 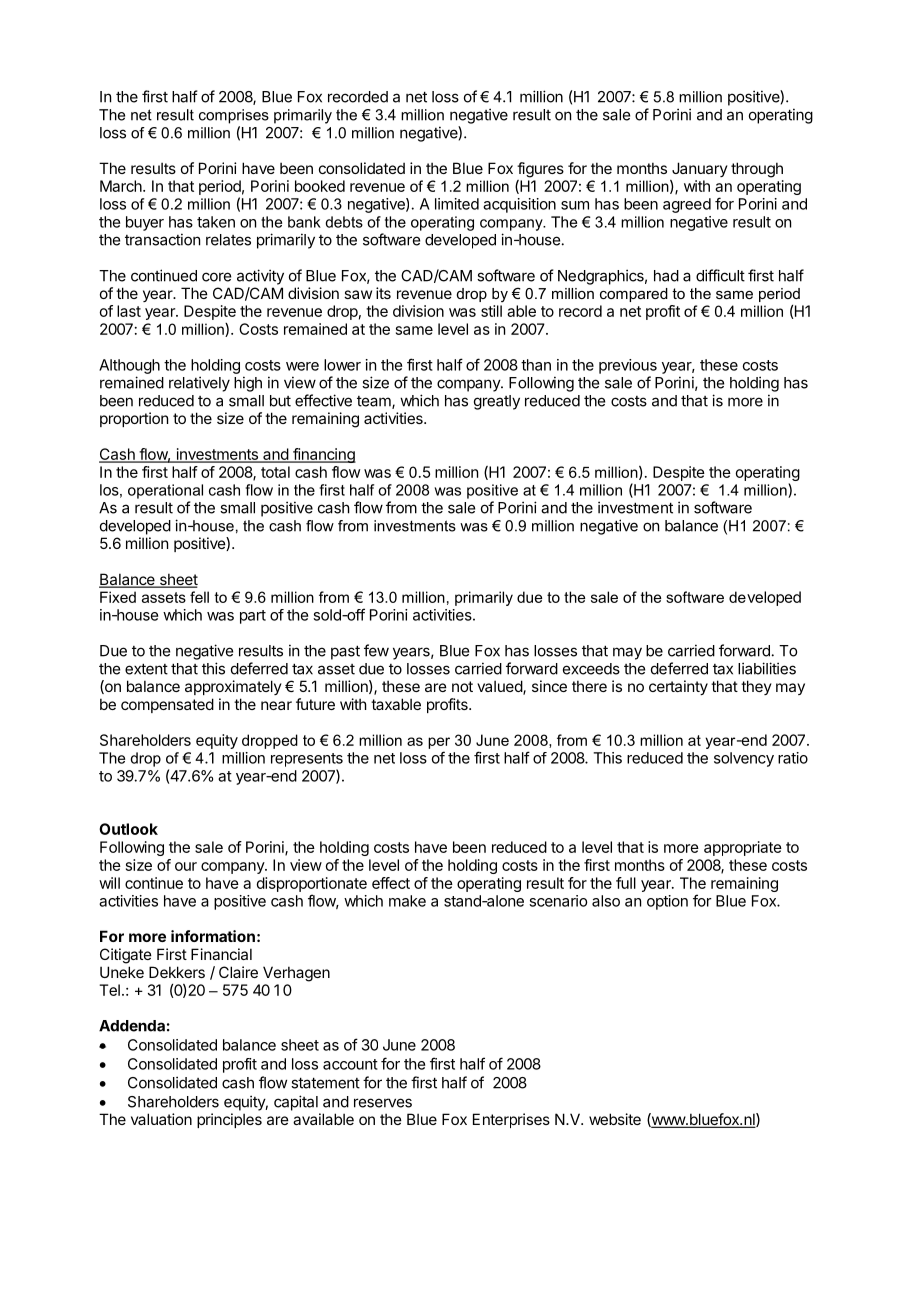 What do you see at coordinates (376, 650) in the screenshot?
I see `few` at bounding box center [376, 650].
